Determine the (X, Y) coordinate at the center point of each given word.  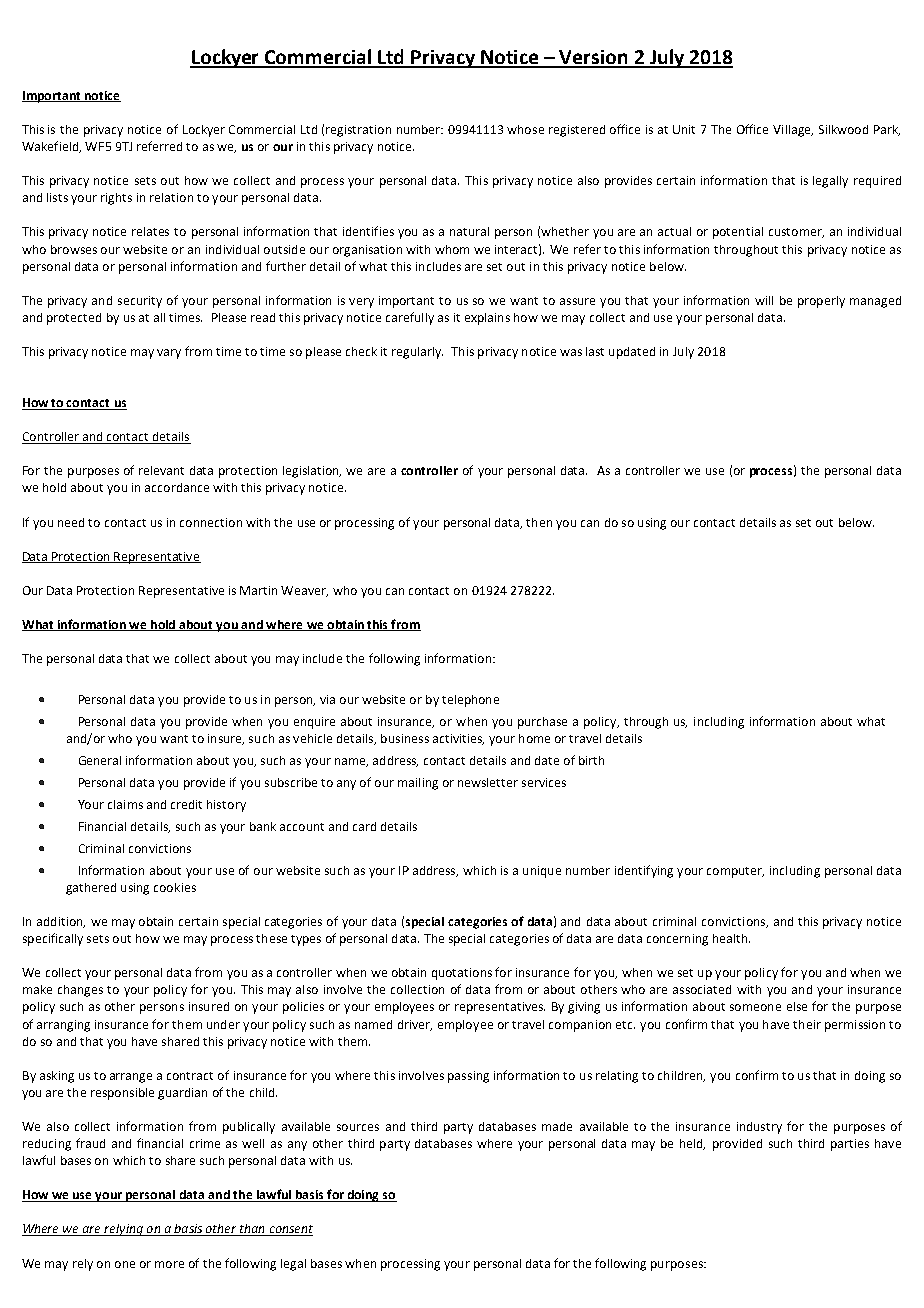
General (100, 760)
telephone (470, 701)
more (169, 1264)
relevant (161, 470)
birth (591, 760)
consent (290, 1230)
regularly (417, 353)
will (764, 300)
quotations (462, 974)
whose (525, 129)
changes (80, 991)
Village (793, 131)
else (797, 1006)
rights (116, 199)
